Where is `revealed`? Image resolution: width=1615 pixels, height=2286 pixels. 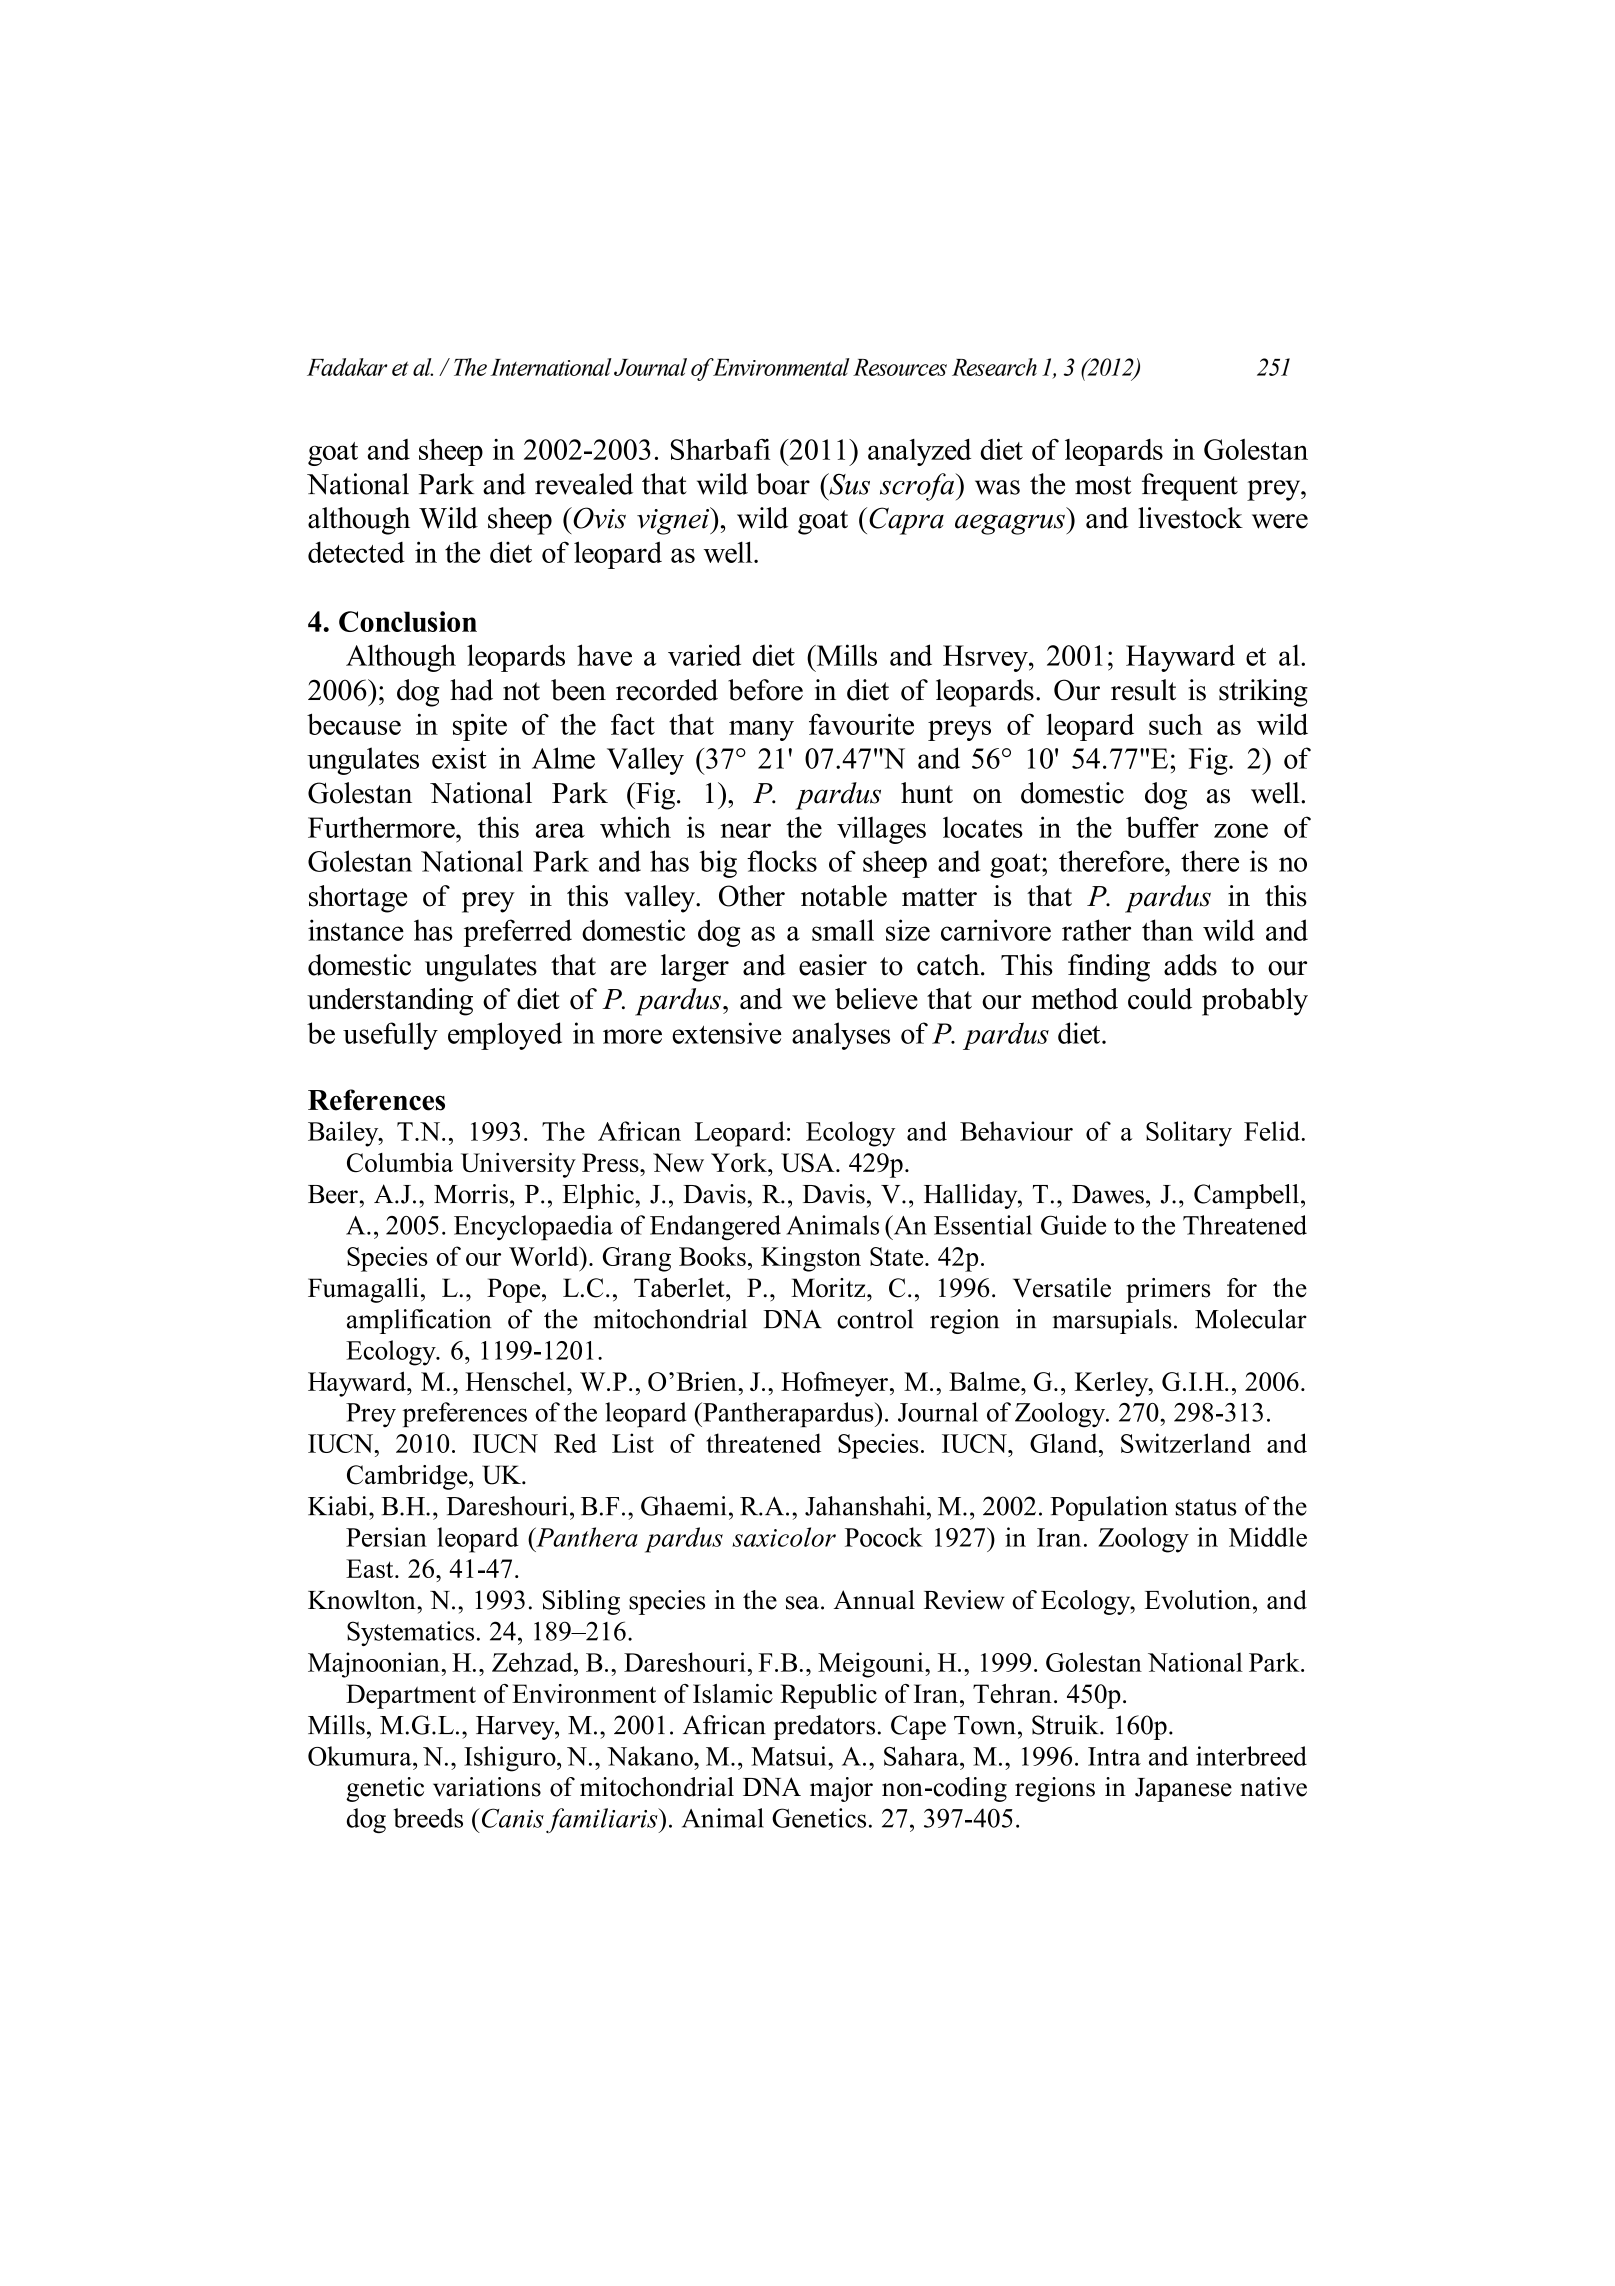 revealed is located at coordinates (584, 484).
